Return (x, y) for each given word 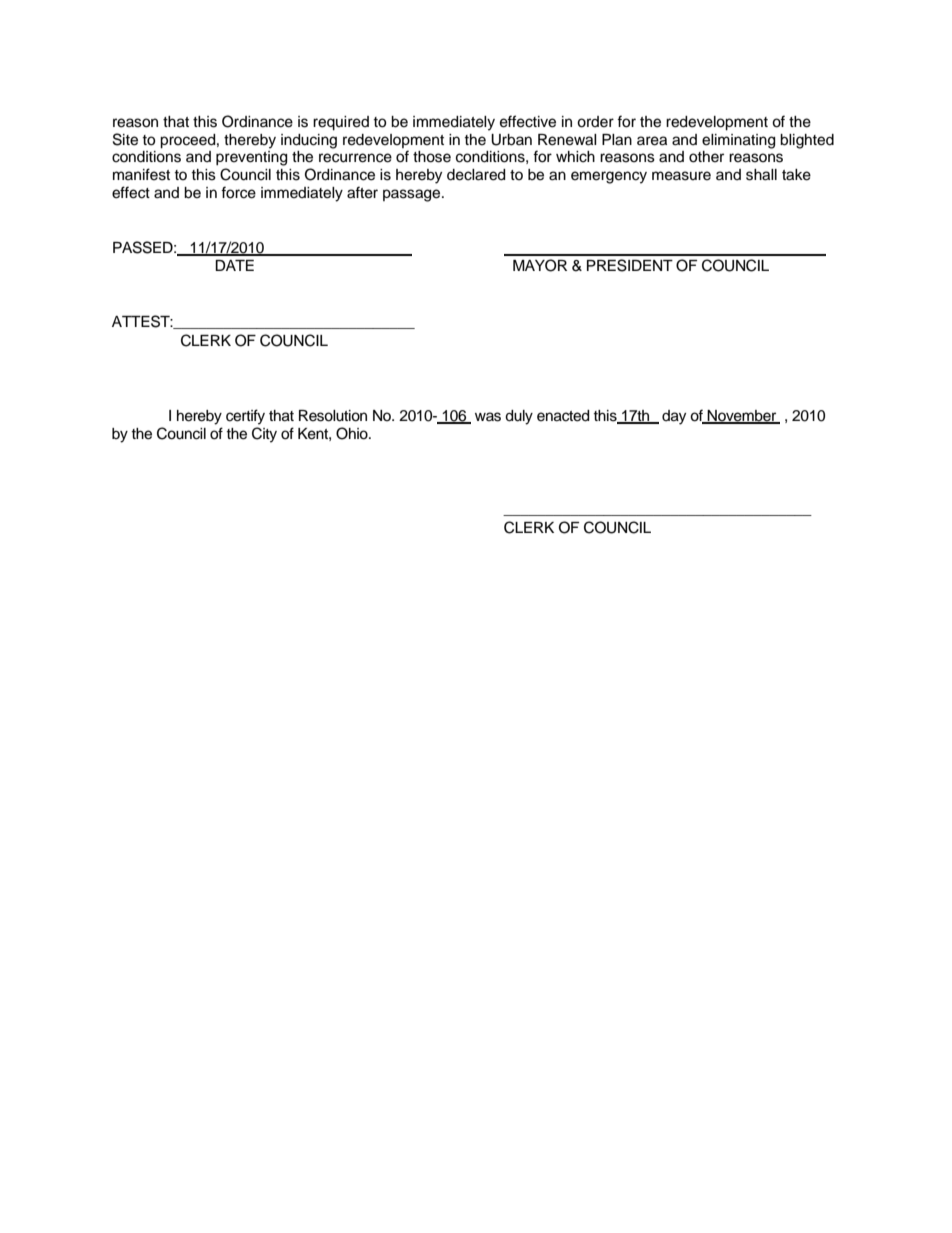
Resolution (333, 416)
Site (125, 139)
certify (245, 417)
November (742, 416)
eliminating (738, 141)
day (674, 417)
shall (761, 175)
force (238, 192)
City (264, 435)
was (488, 417)
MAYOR (540, 265)
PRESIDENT (630, 265)
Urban (511, 140)
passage (413, 195)
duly (519, 417)
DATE (234, 265)
